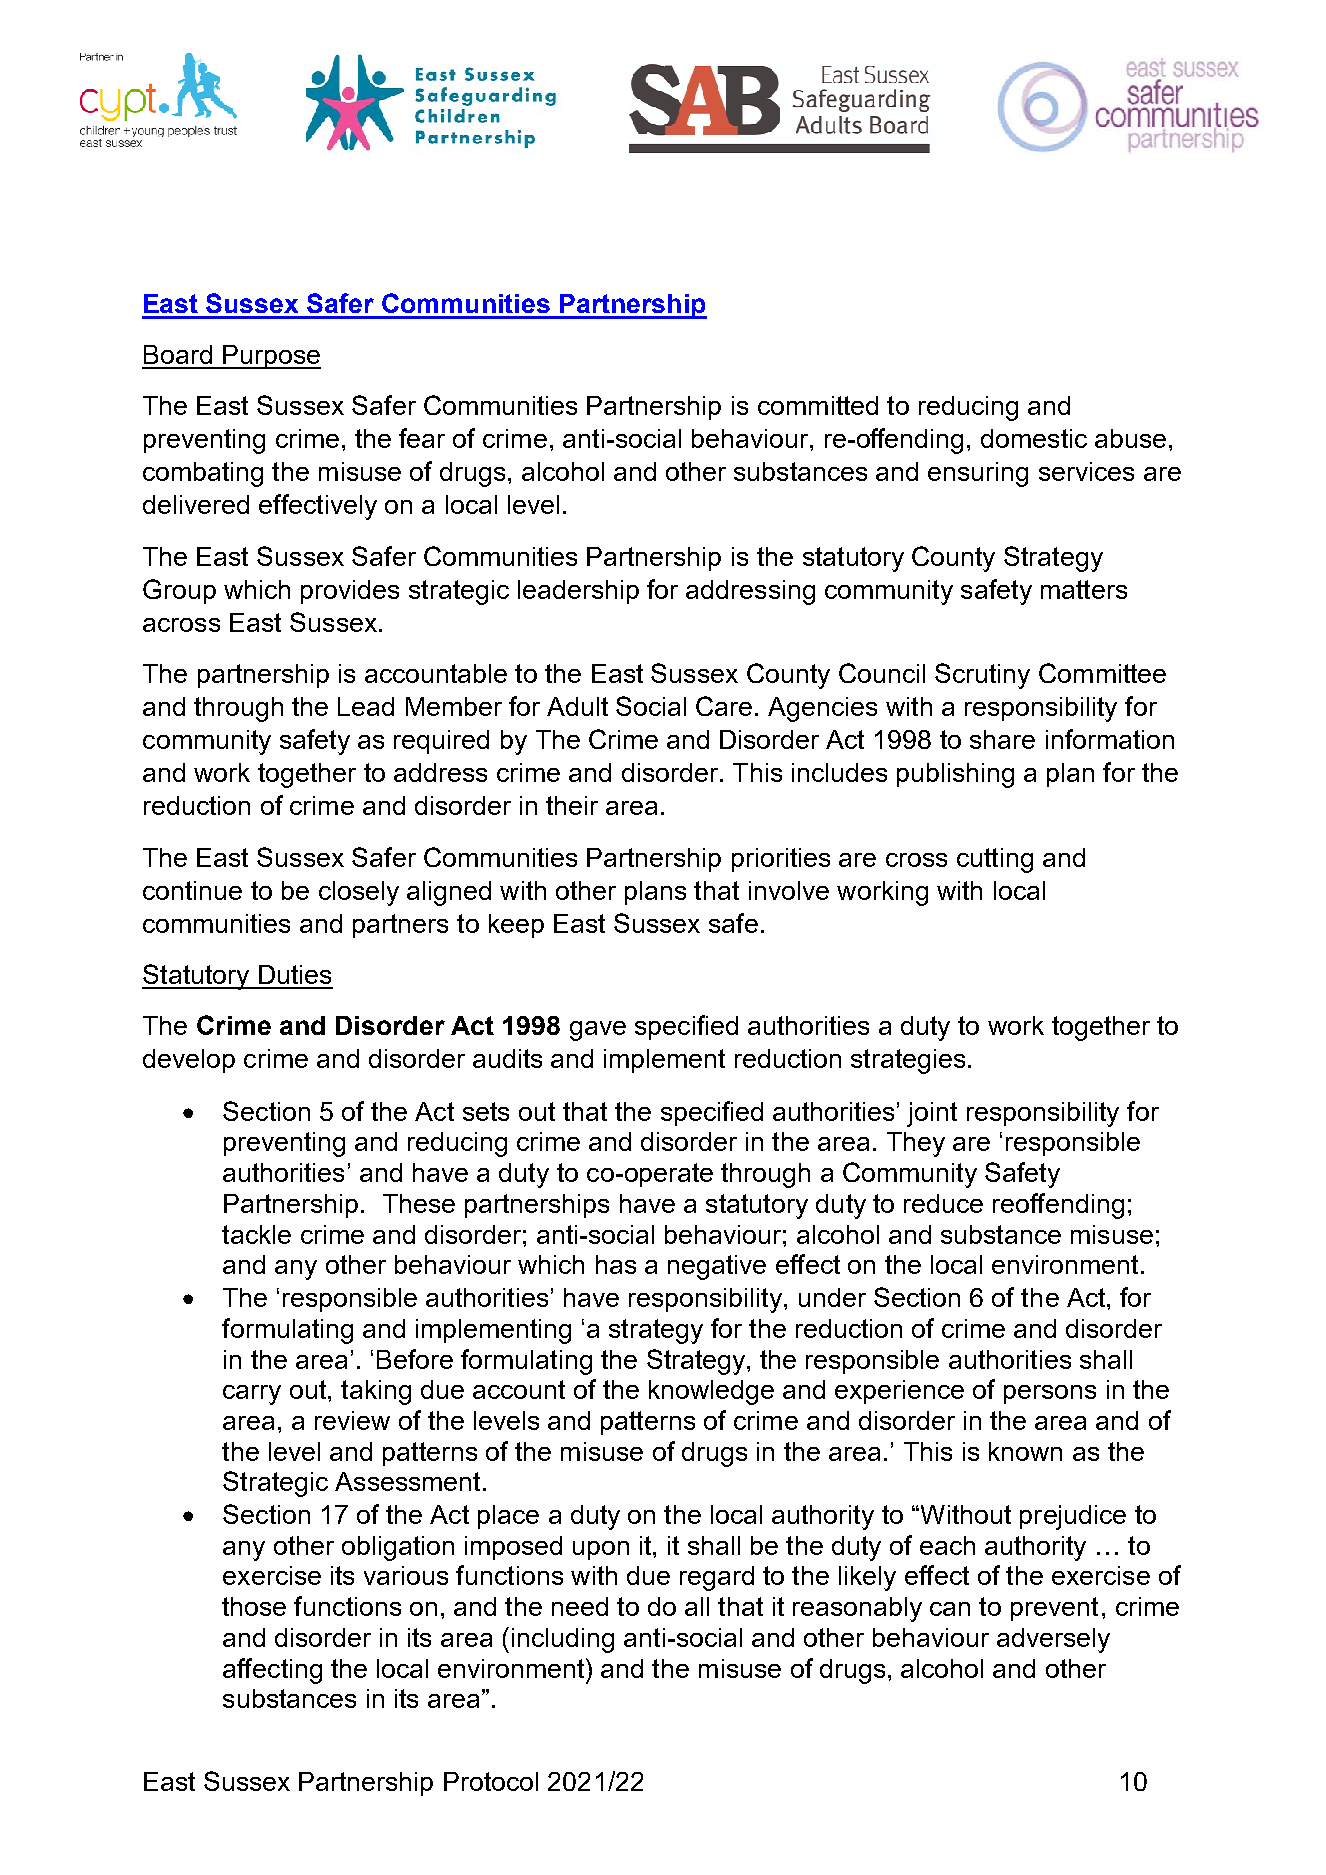 The image size is (1326, 1875). What do you see at coordinates (272, 1671) in the image?
I see `affecting` at bounding box center [272, 1671].
